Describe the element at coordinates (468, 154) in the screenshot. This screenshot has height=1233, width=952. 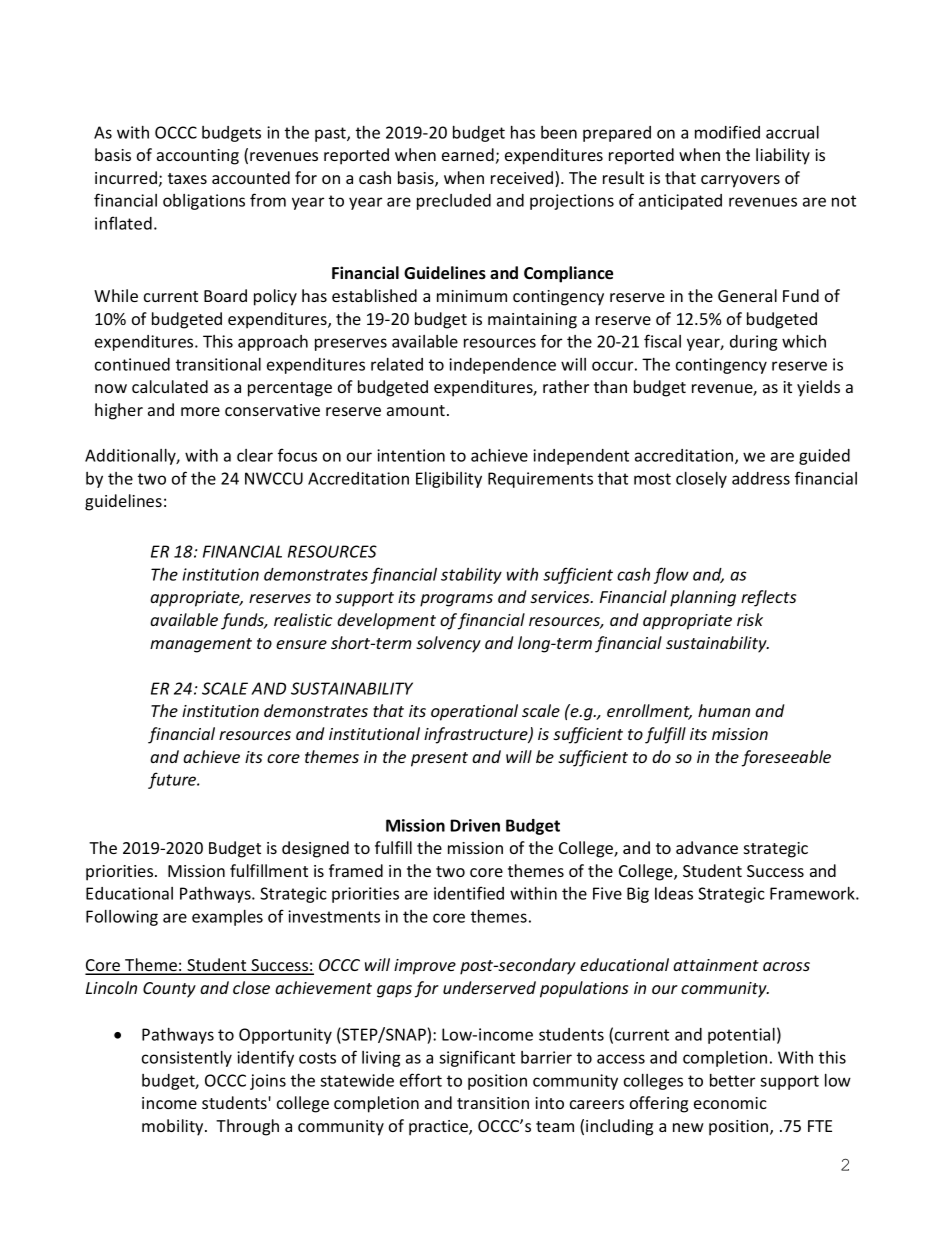
I see `earned` at that location.
